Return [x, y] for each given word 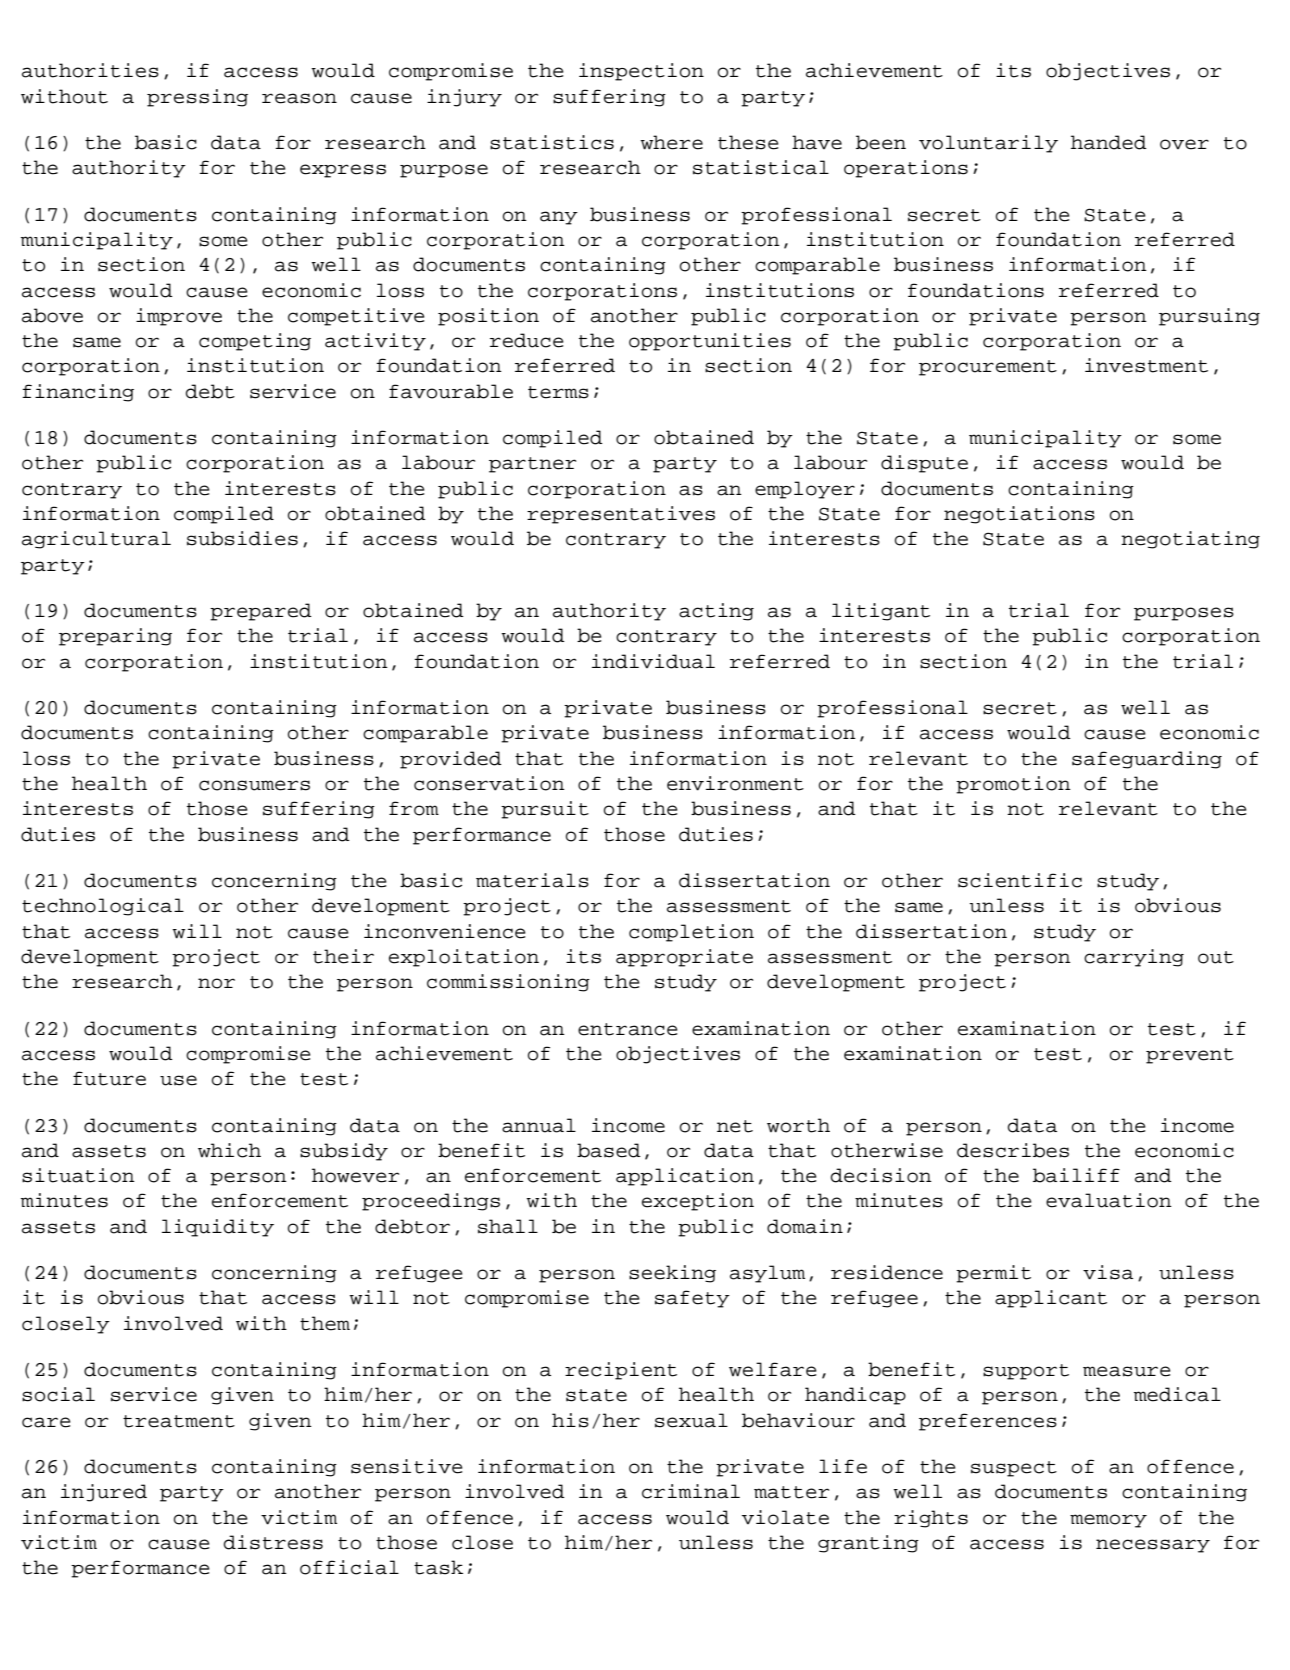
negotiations [1019, 515]
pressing [197, 98]
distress [273, 1542]
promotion [1013, 785]
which [229, 1150]
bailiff [1076, 1175]
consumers [254, 785]
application [685, 1177]
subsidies [242, 538]
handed [1109, 142]
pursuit [545, 810]
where [672, 142]
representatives [621, 515]
